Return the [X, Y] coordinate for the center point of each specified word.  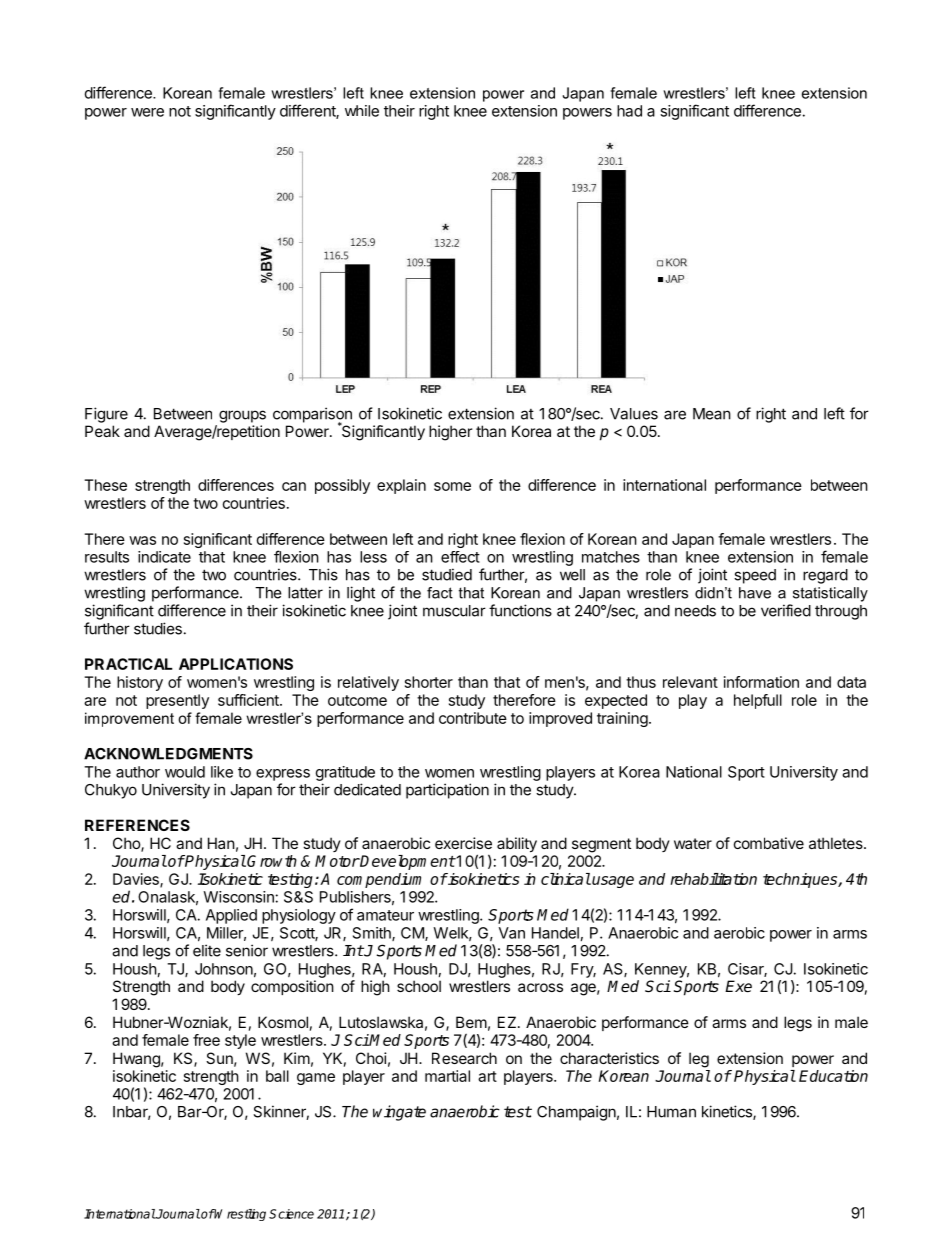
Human [671, 1112]
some [452, 486]
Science [291, 1214]
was [142, 540]
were [147, 112]
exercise [463, 843]
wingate [399, 1113]
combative [769, 843]
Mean [712, 414]
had [629, 111]
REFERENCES [137, 825]
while [362, 111]
